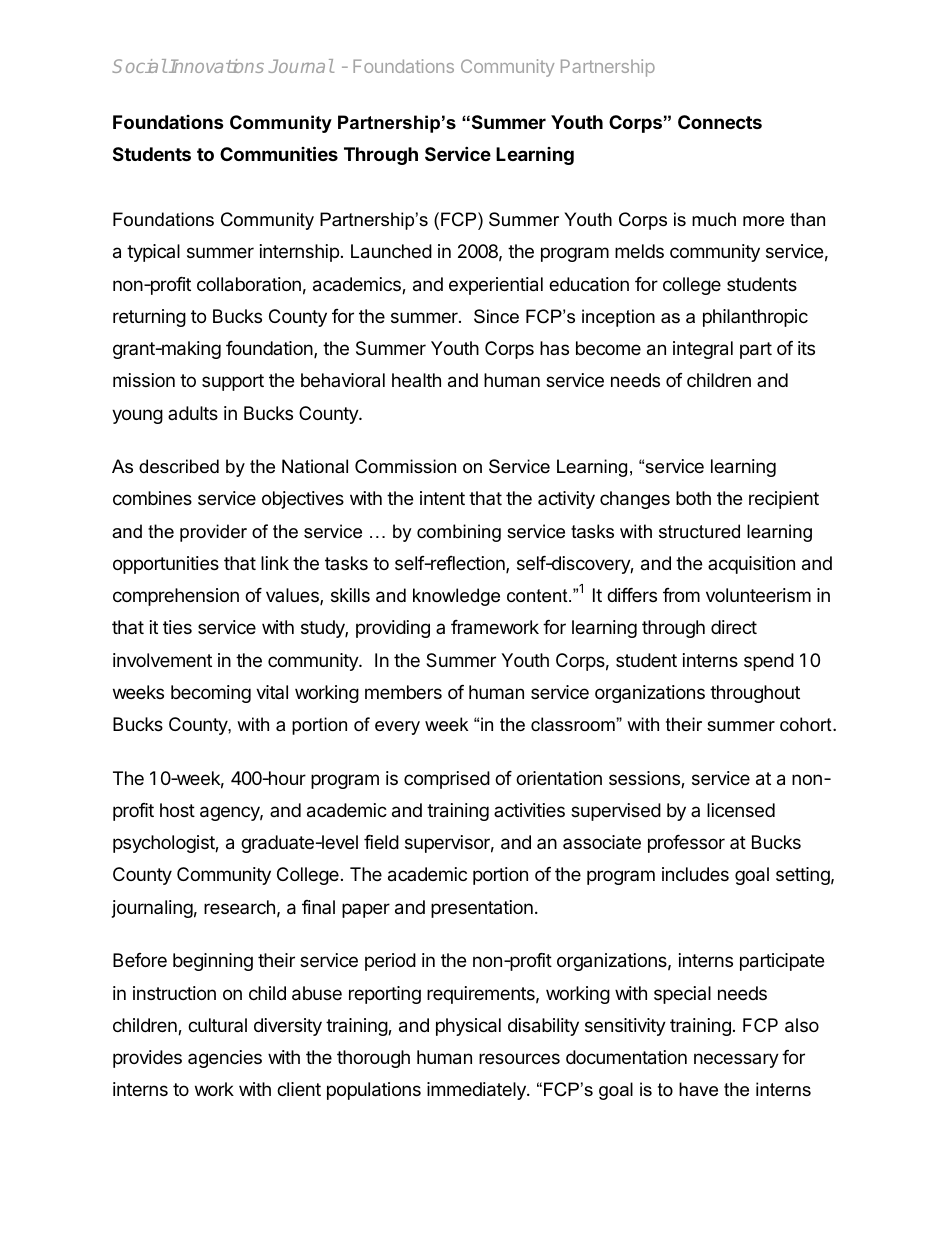 This screenshot has width=952, height=1233. I want to click on Connects, so click(720, 122).
